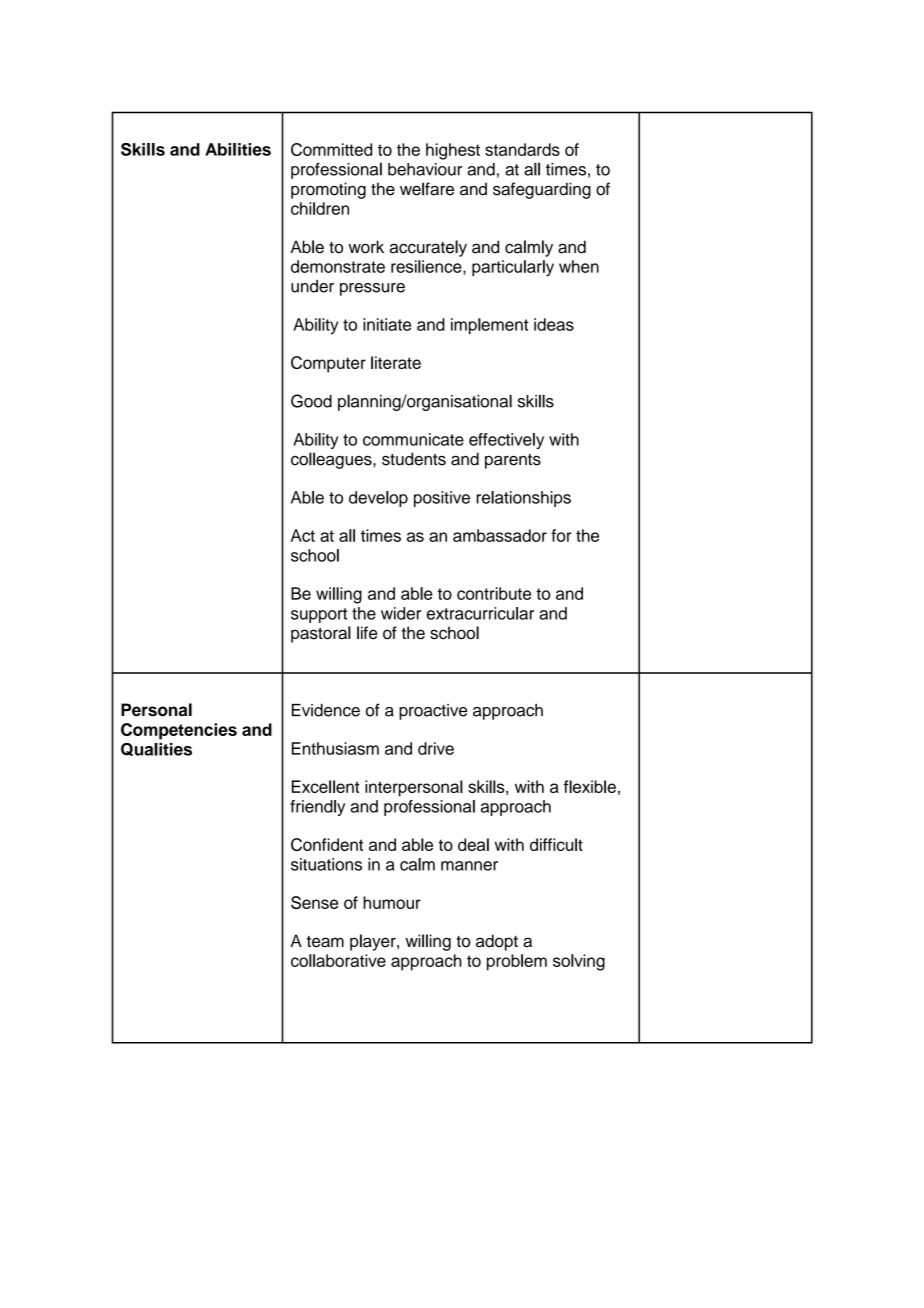 The width and height of the screenshot is (924, 1308). Describe the element at coordinates (328, 190) in the screenshot. I see `promoting` at that location.
